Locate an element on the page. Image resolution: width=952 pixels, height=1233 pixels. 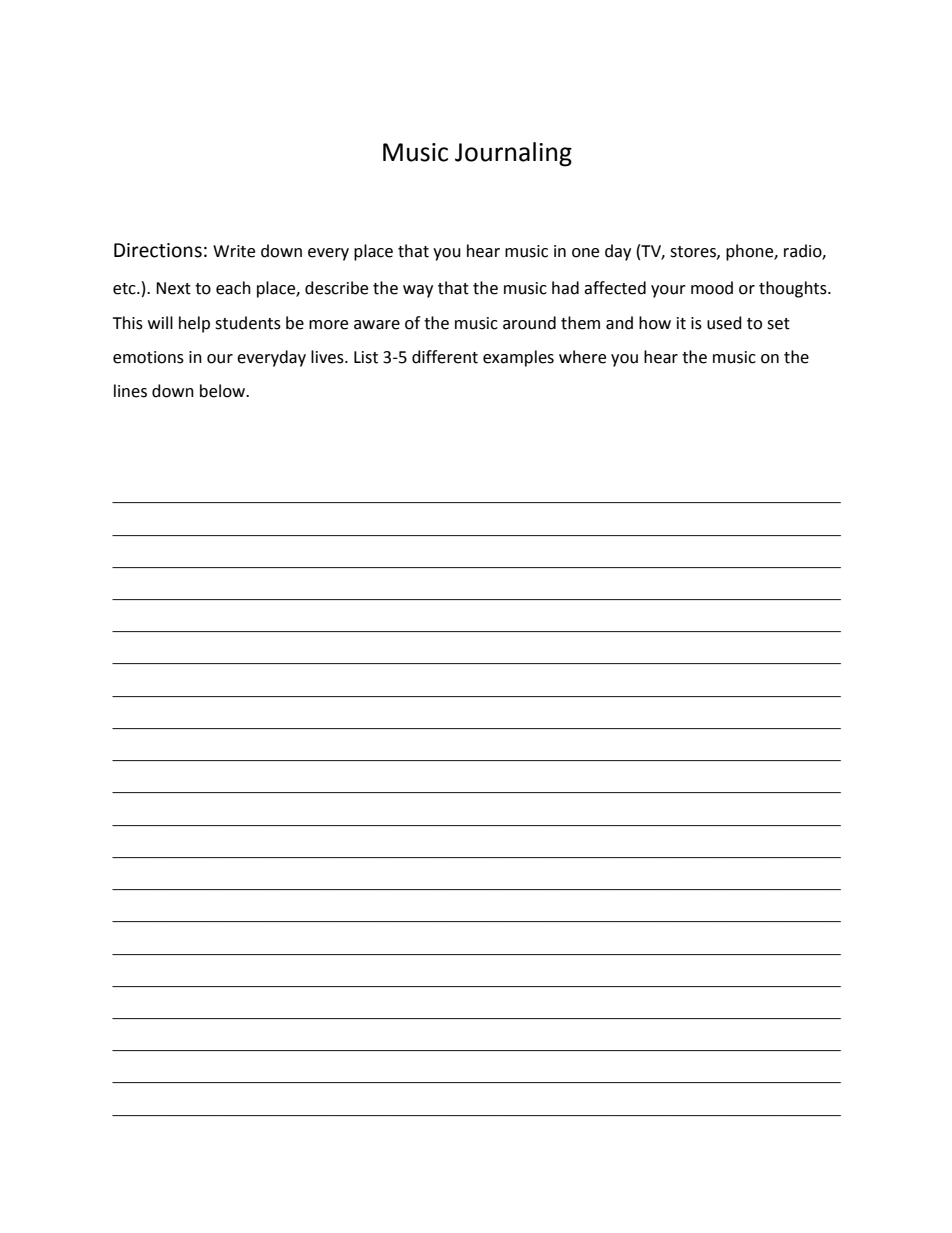
different is located at coordinates (445, 357).
